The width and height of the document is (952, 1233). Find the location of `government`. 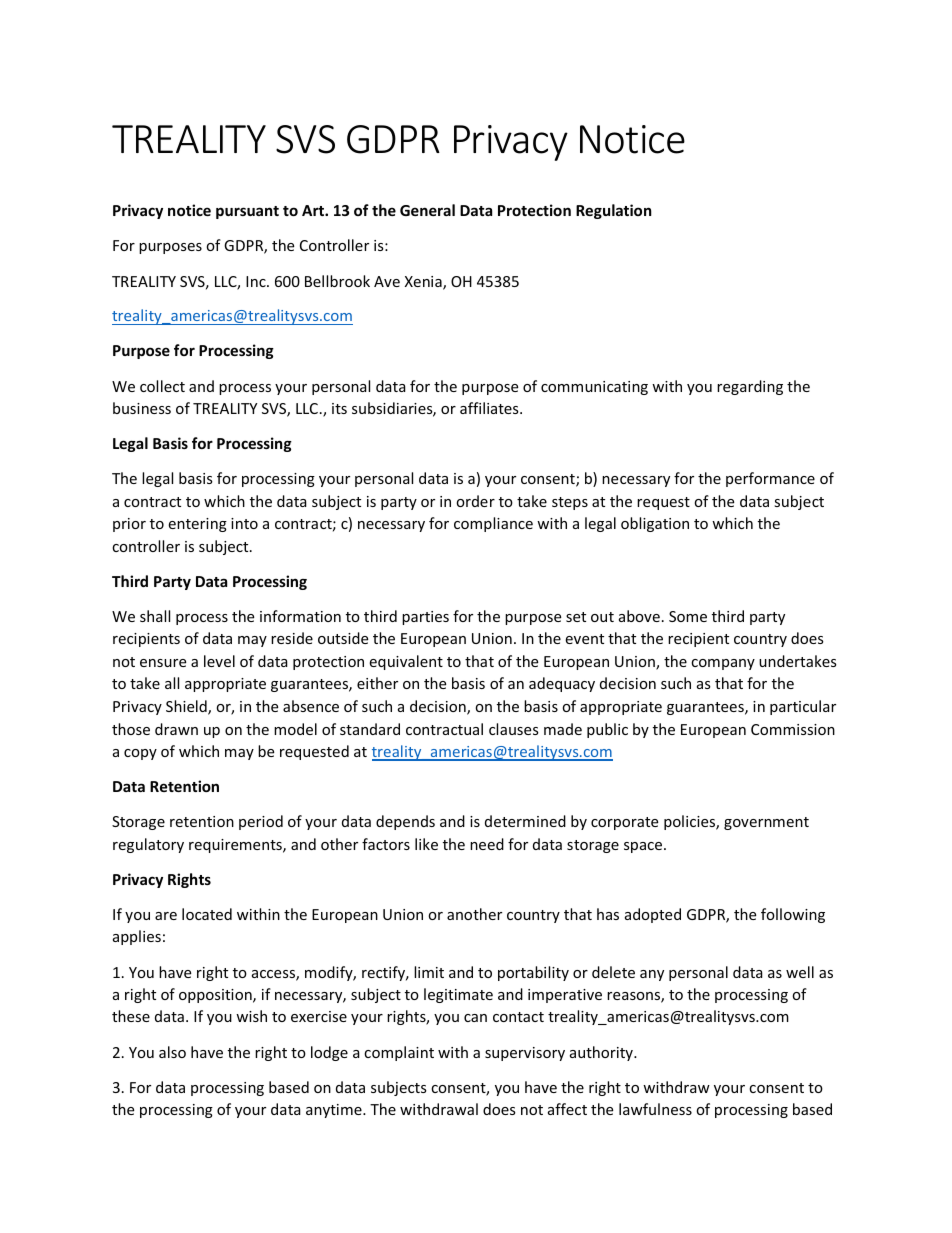

government is located at coordinates (766, 823).
